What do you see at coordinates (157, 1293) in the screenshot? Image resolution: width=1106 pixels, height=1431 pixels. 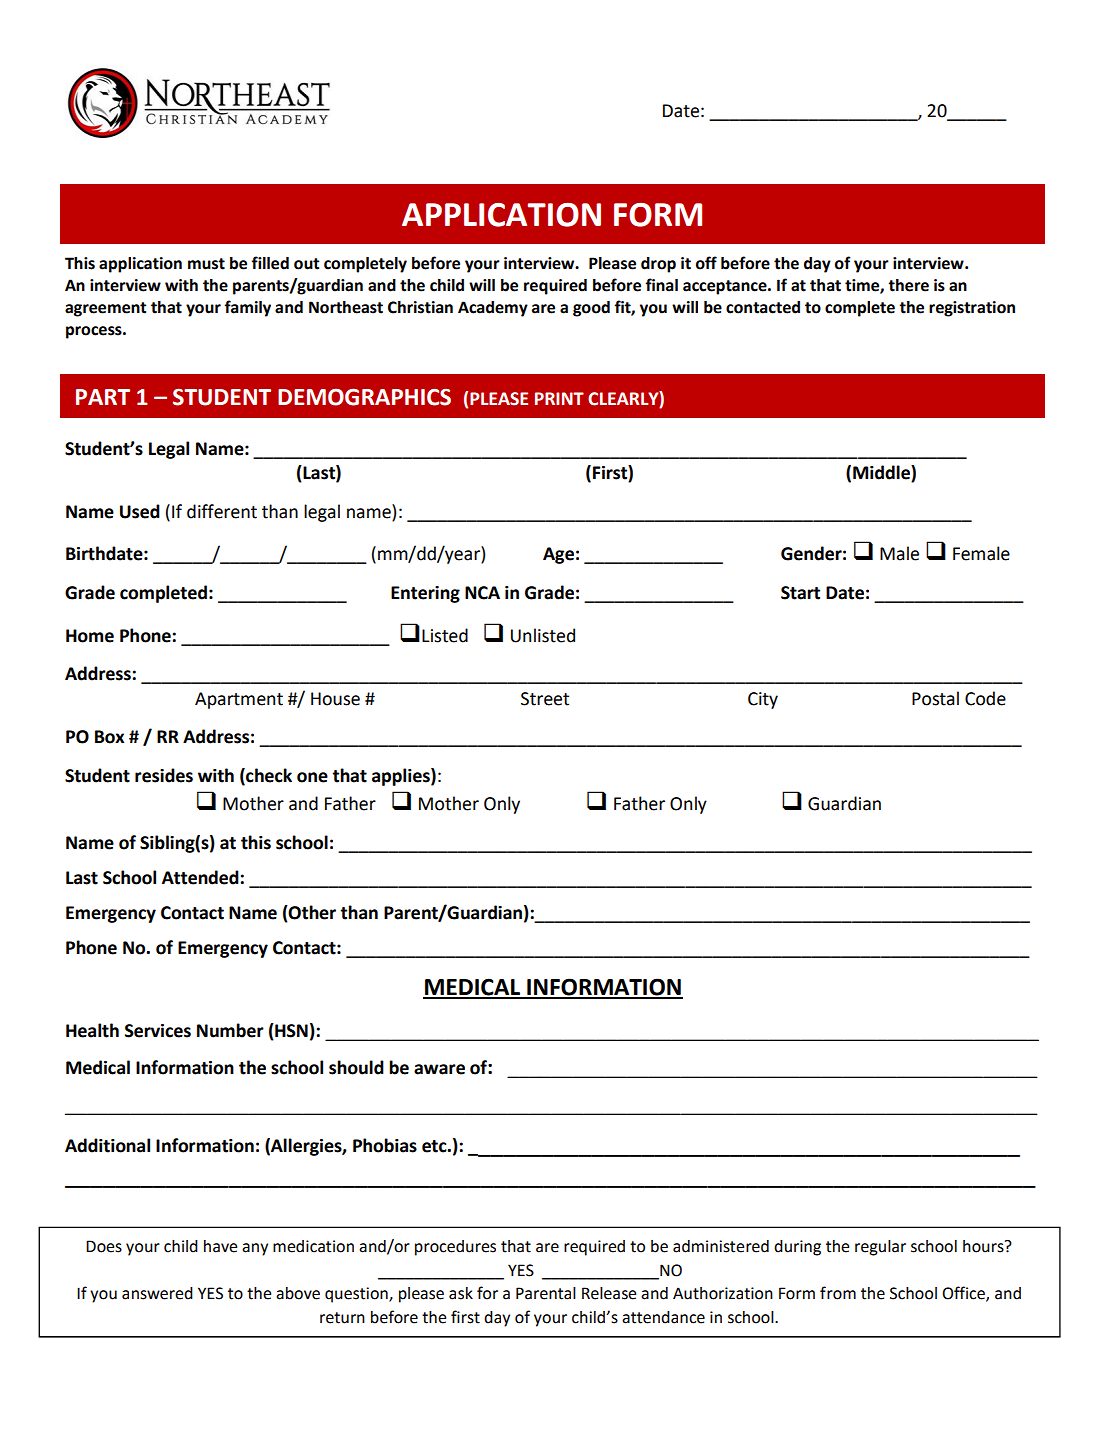 I see `answered` at bounding box center [157, 1293].
